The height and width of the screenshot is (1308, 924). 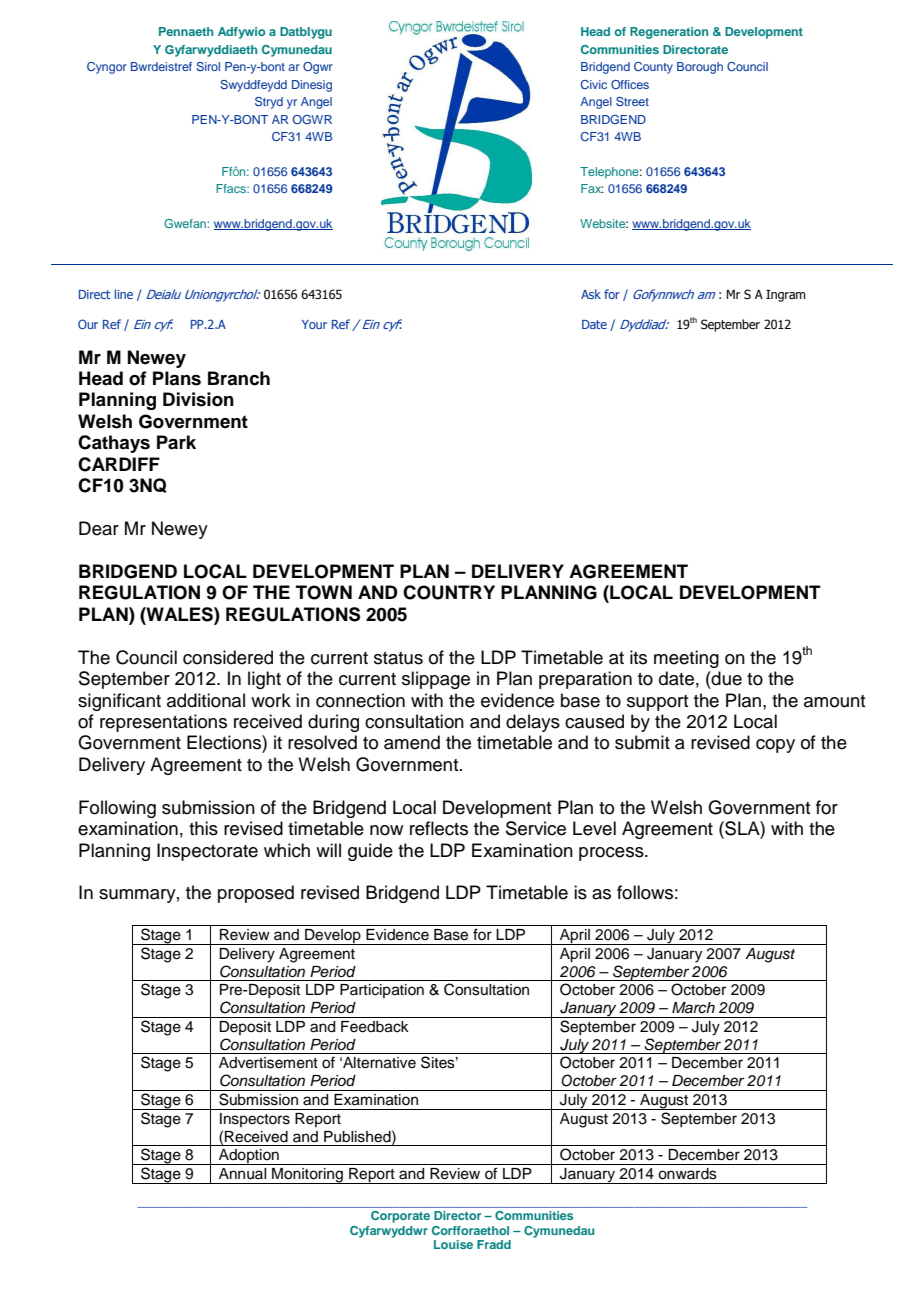 What do you see at coordinates (124, 294) in the screenshot?
I see `line` at bounding box center [124, 294].
